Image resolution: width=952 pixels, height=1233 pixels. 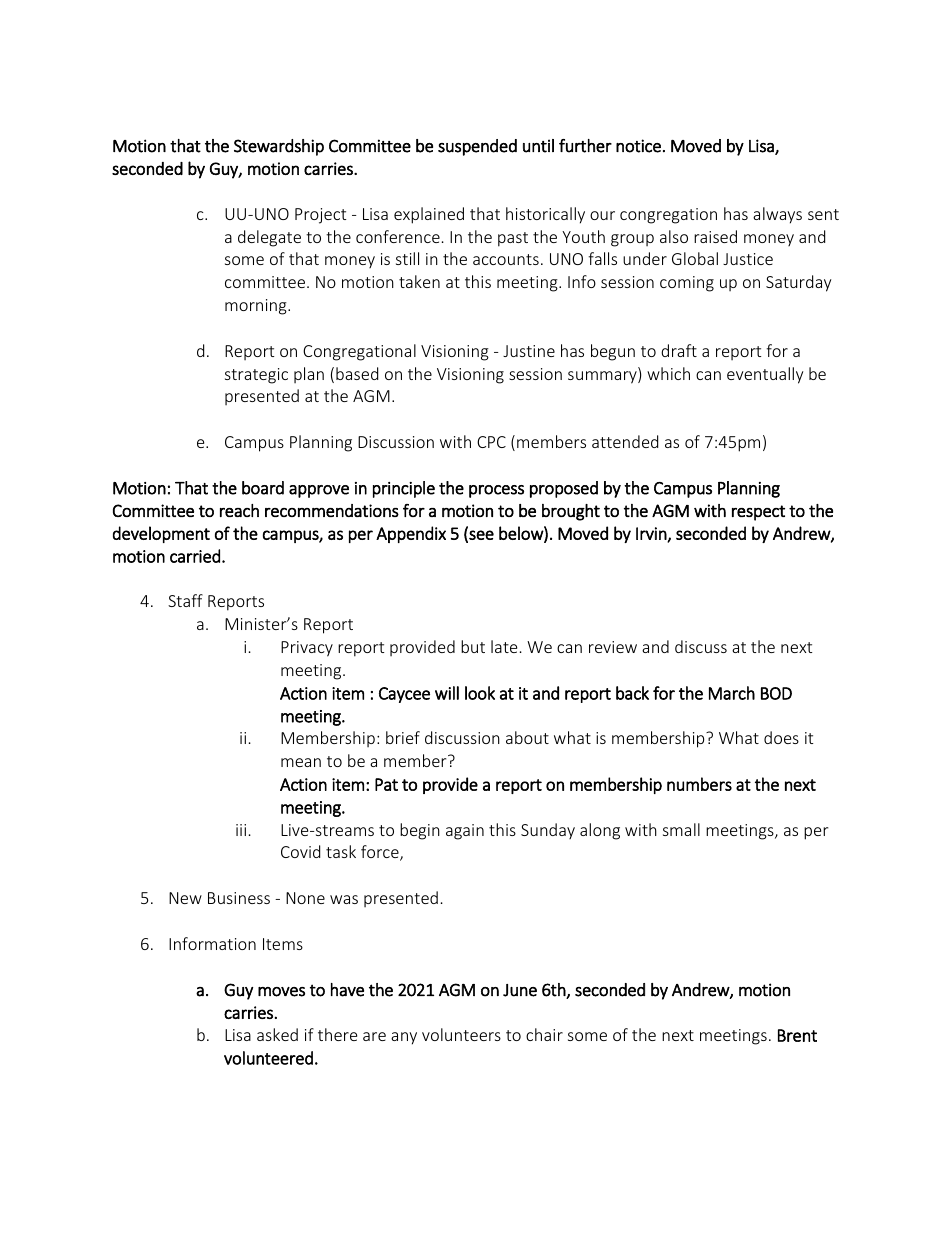 I want to click on CPC, so click(x=491, y=442).
